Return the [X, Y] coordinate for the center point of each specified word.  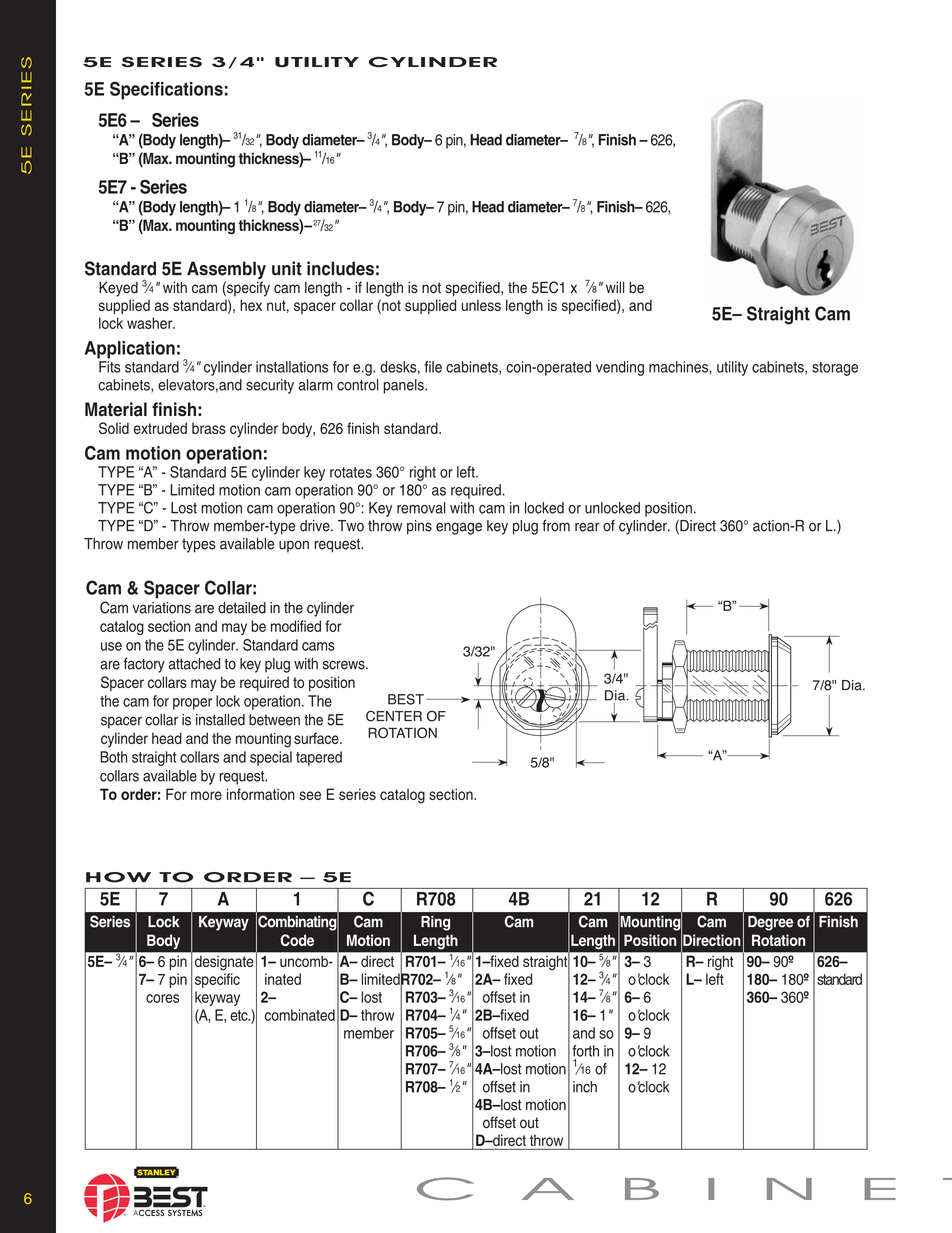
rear [587, 527]
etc [240, 1015]
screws [345, 665]
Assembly [226, 271]
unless [481, 305]
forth [585, 1051]
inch [585, 1087]
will [615, 287]
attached [194, 664]
